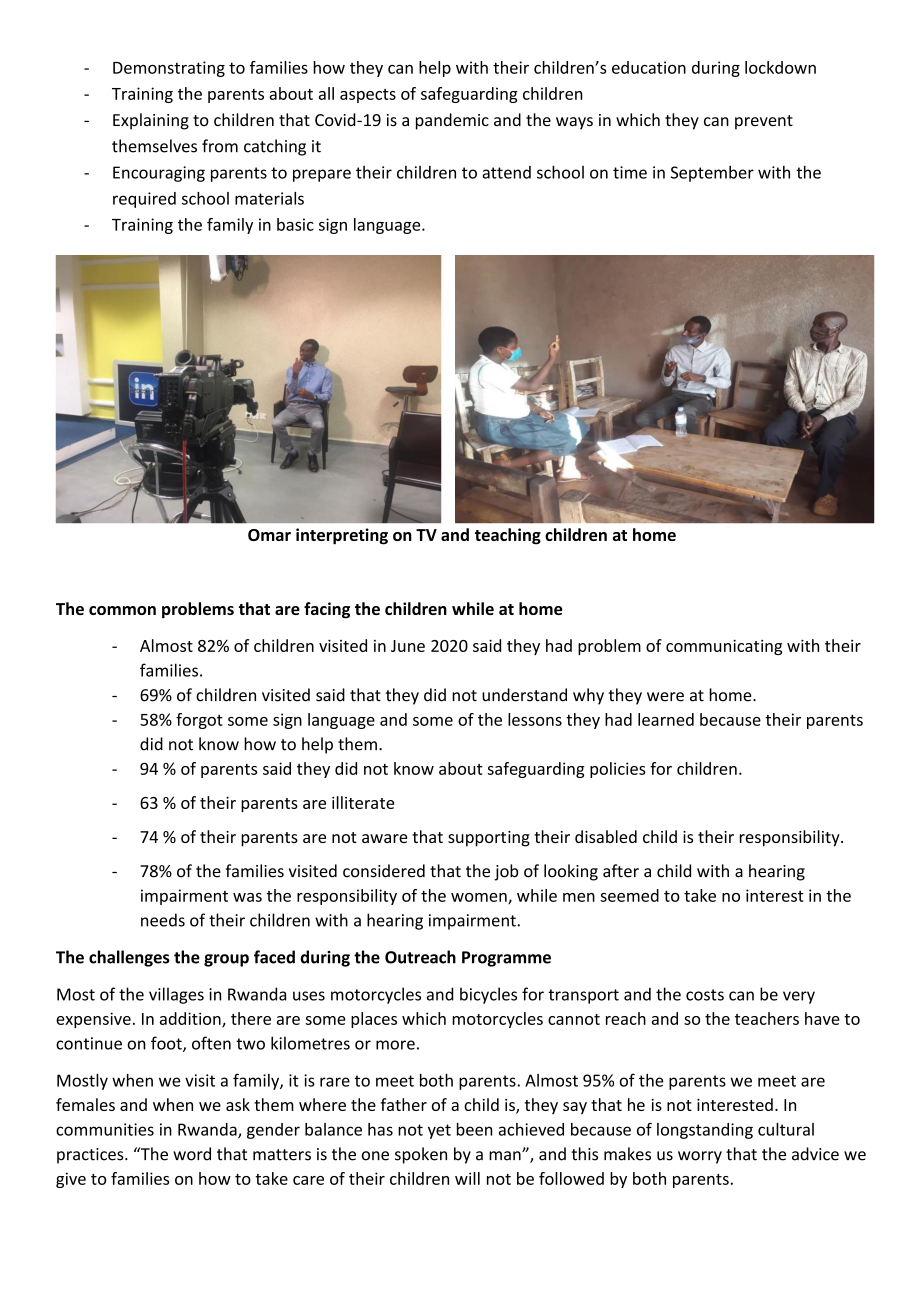 This screenshot has width=924, height=1308. I want to click on word, so click(192, 1154).
